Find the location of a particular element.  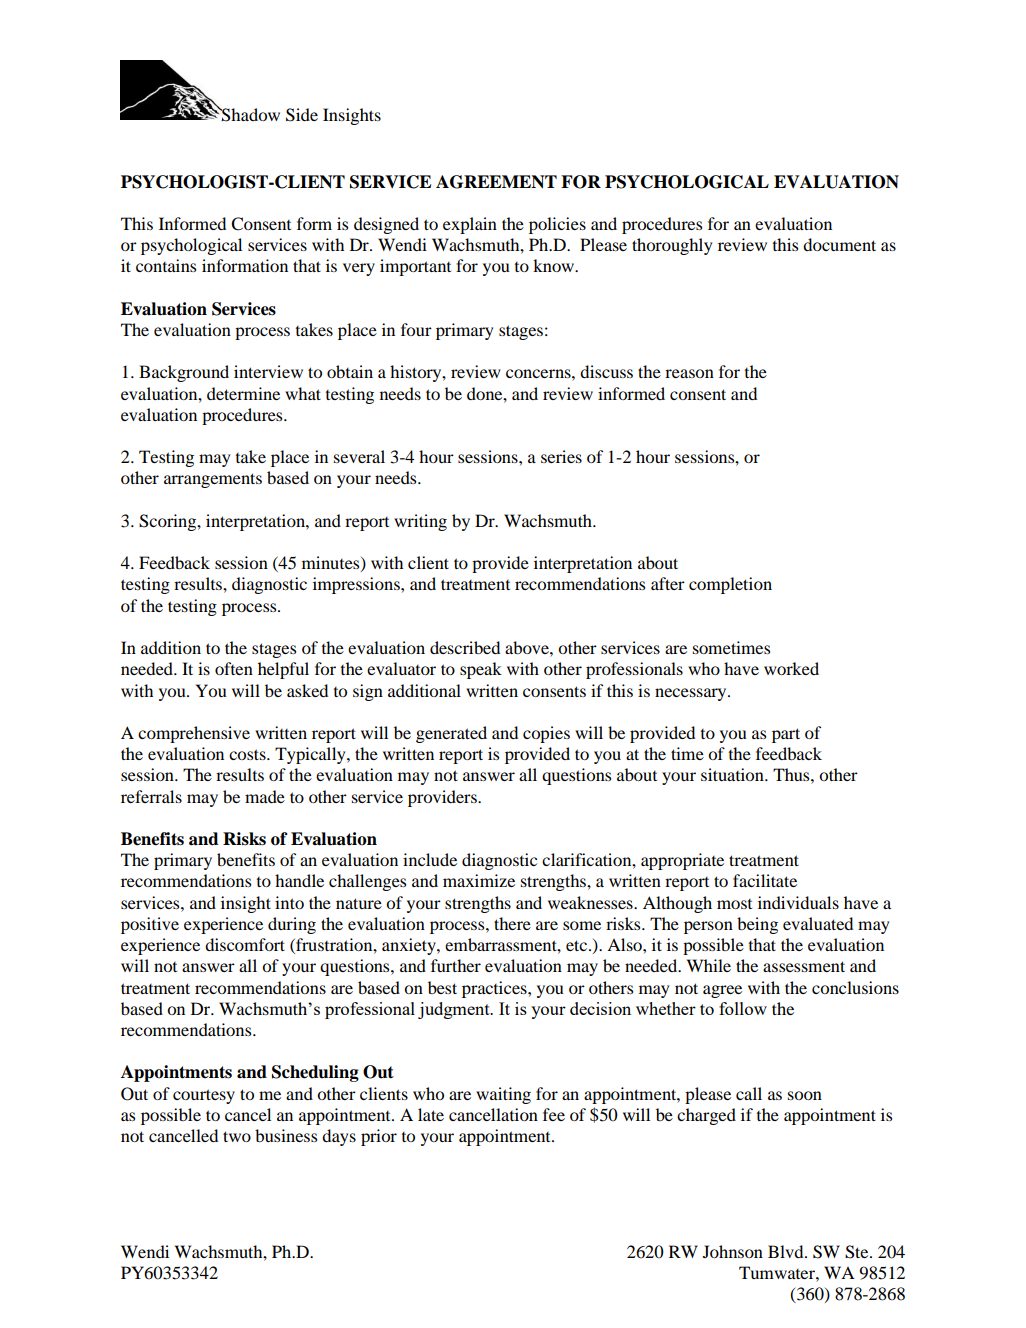

there is located at coordinates (512, 923).
